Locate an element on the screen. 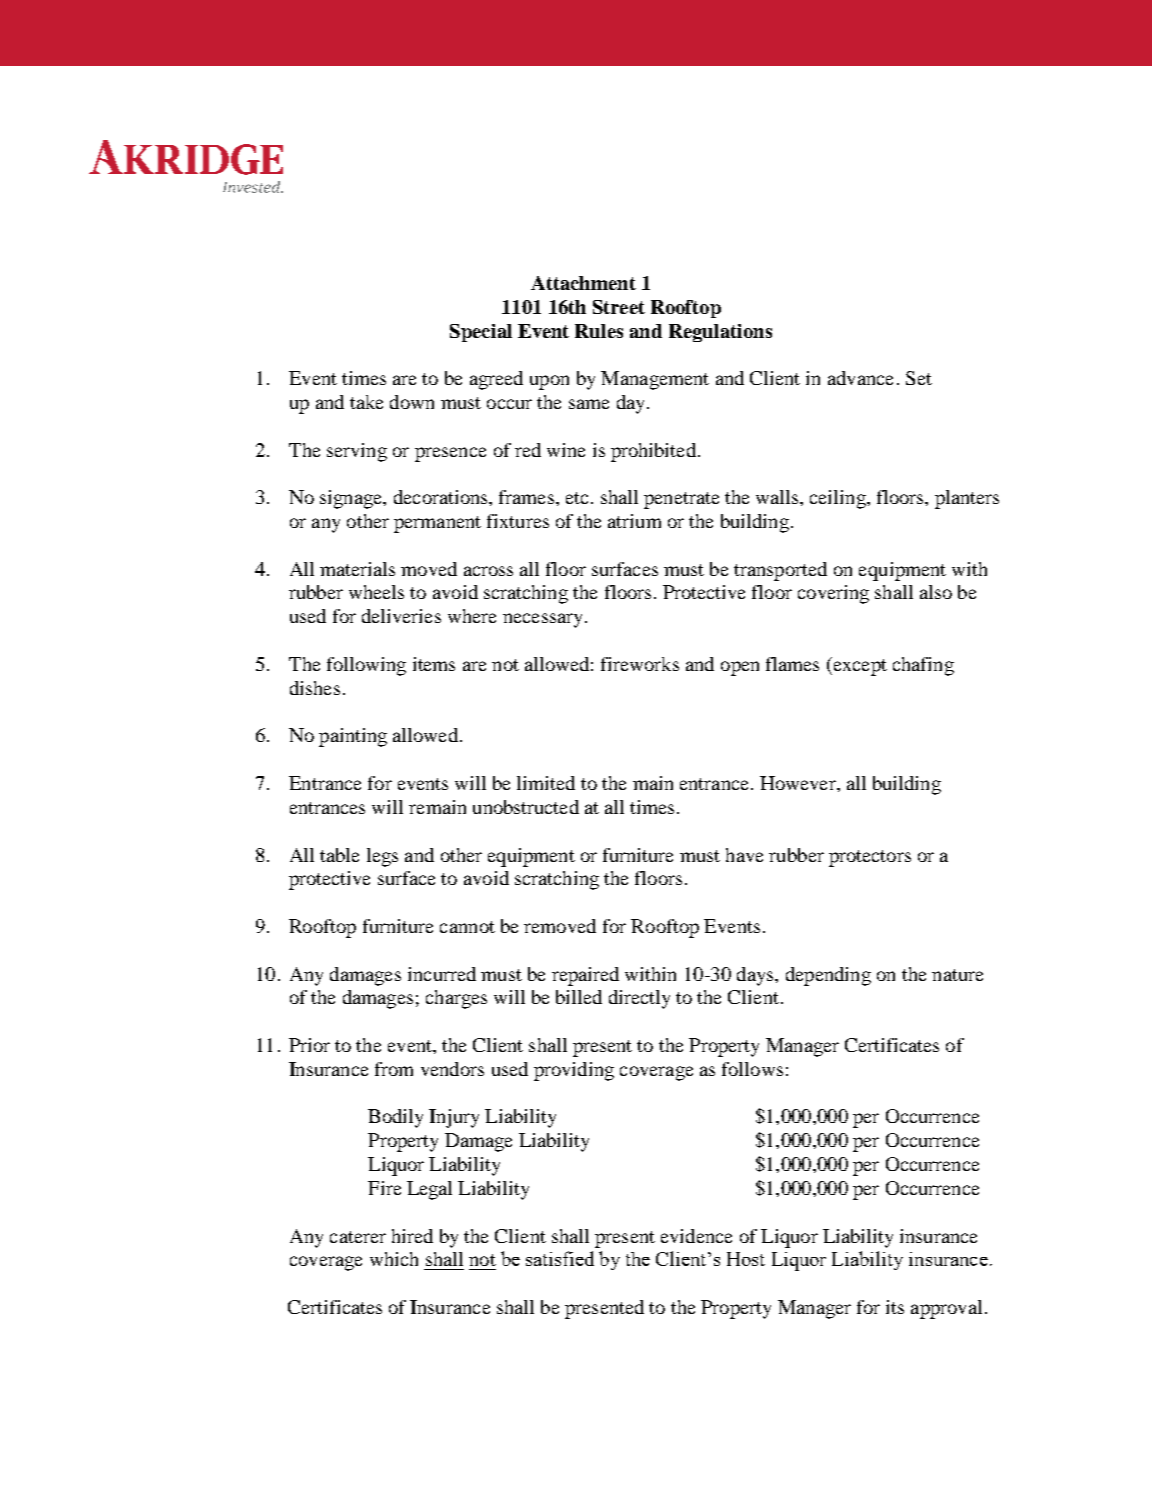  which is located at coordinates (394, 1259).
